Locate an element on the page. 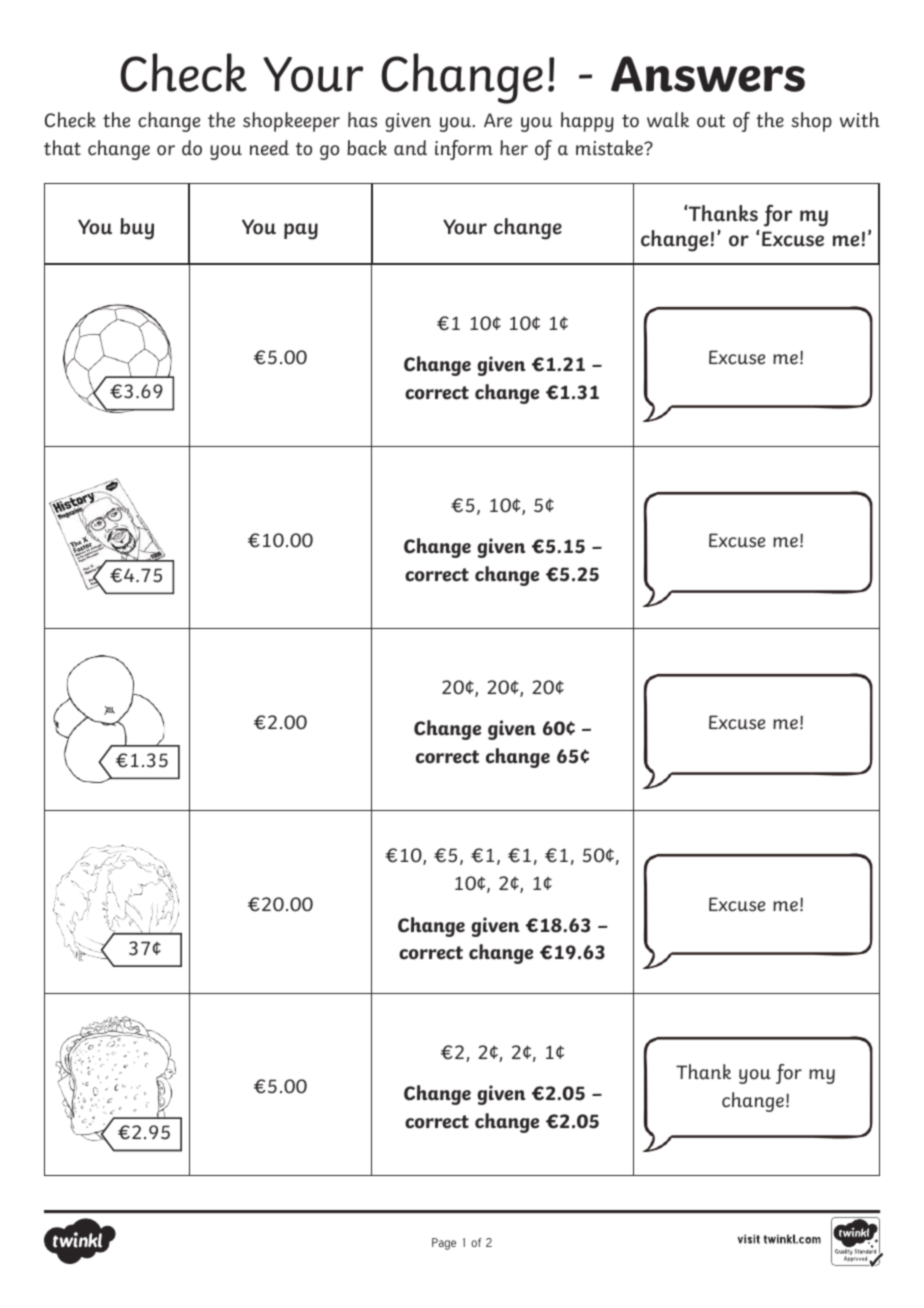 Image resolution: width=924 pixels, height=1308 pixels. and is located at coordinates (410, 148).
